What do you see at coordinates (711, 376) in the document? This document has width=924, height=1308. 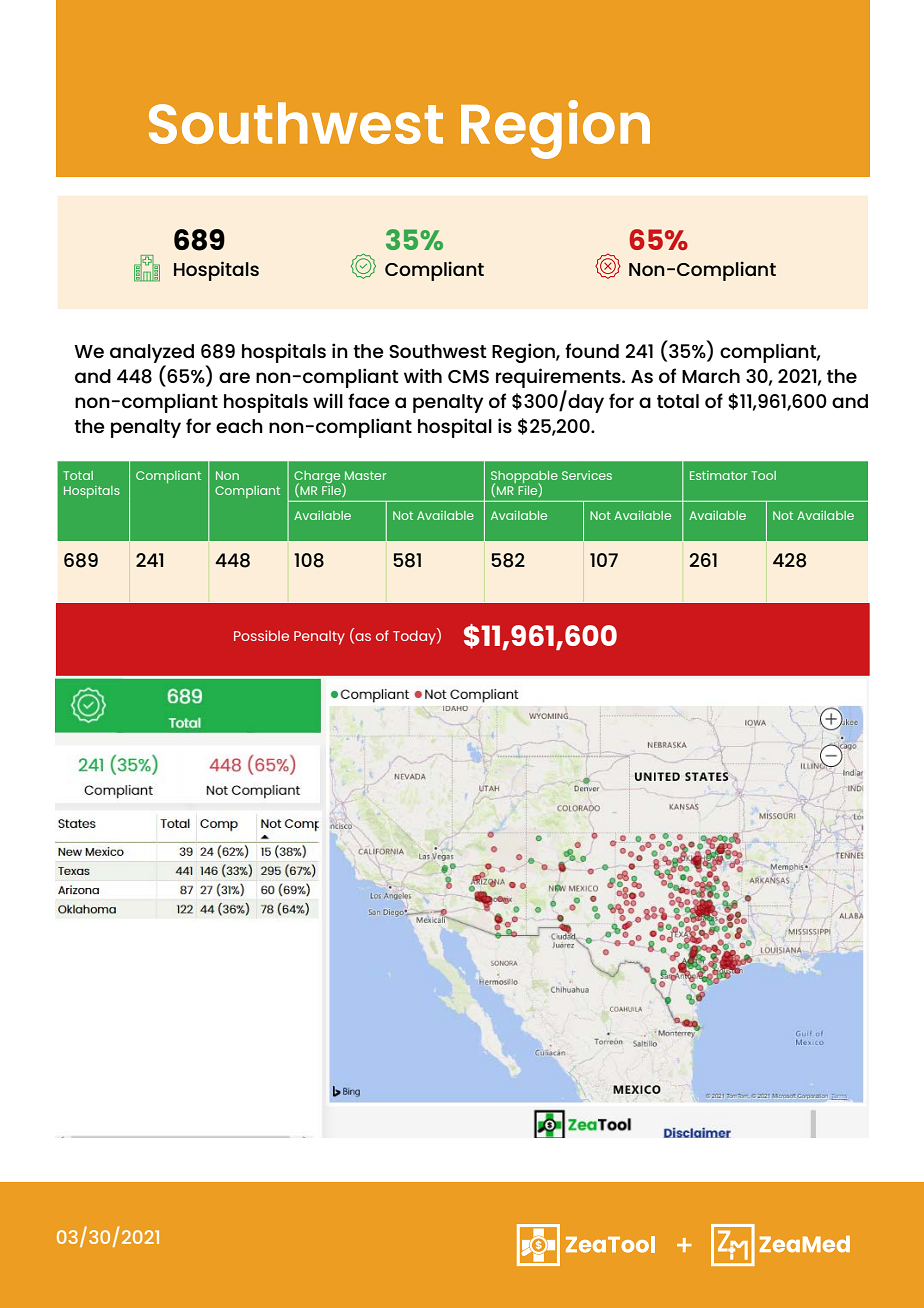 I see `March` at bounding box center [711, 376].
